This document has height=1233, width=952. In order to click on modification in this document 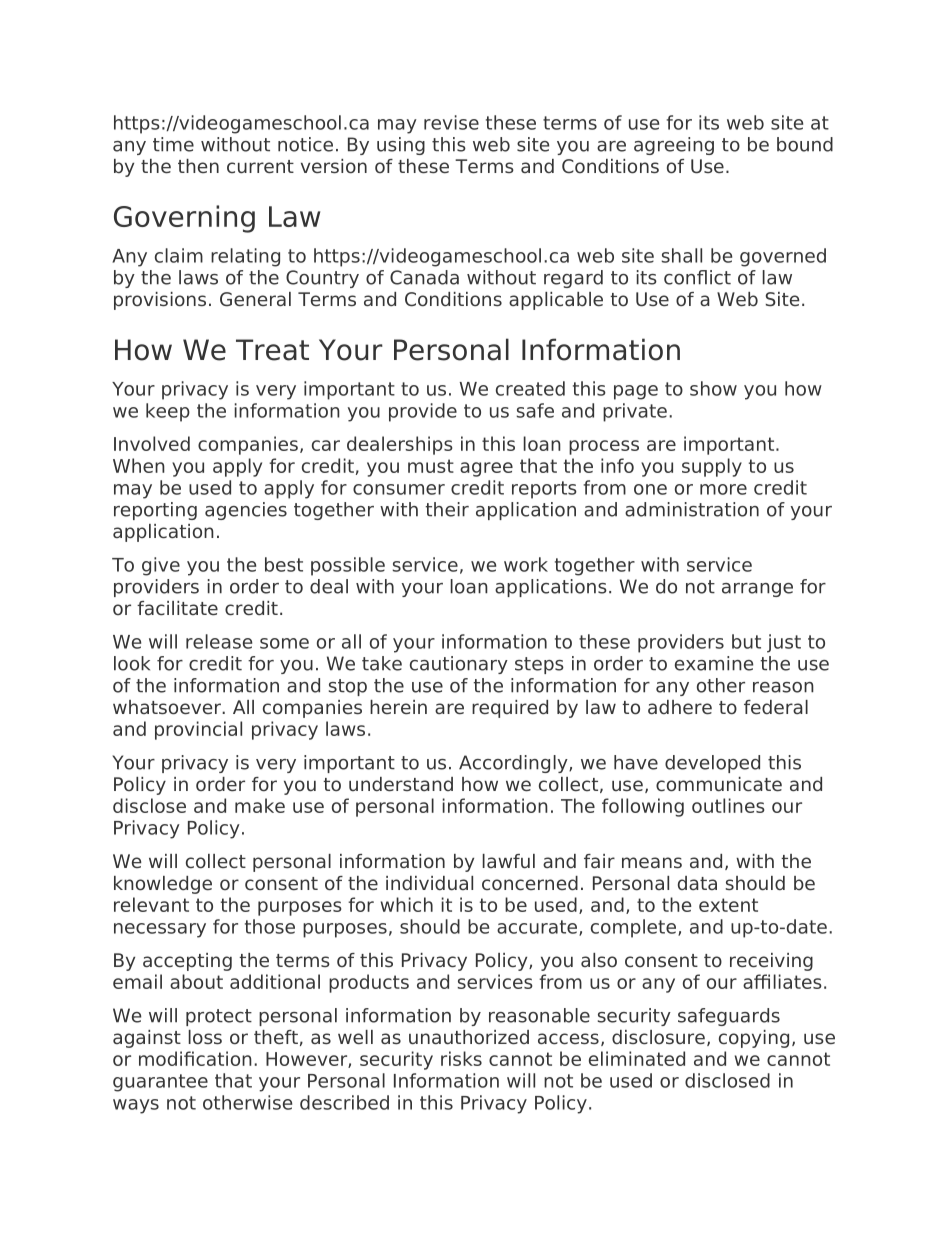, I will do `click(195, 1058)`.
